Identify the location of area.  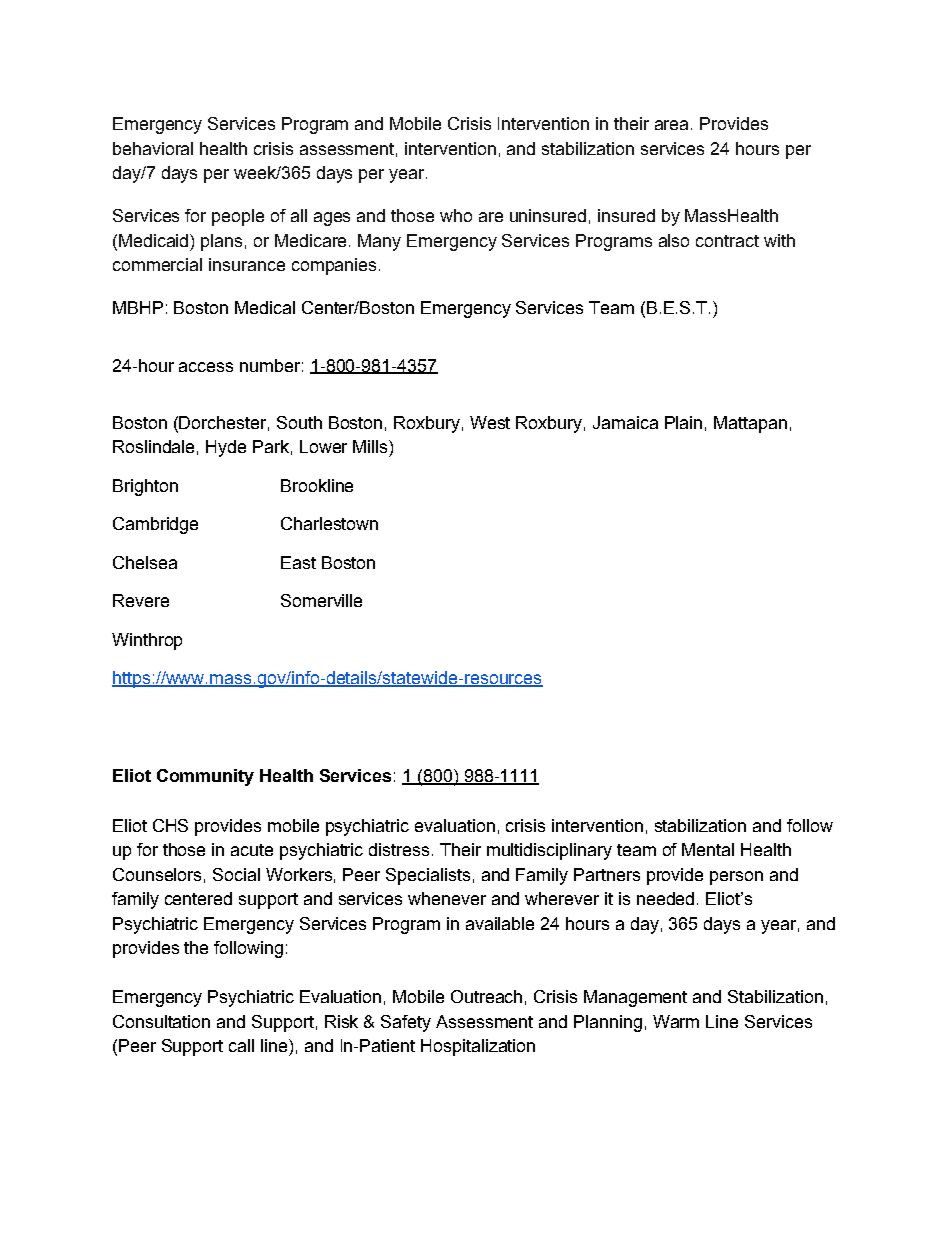
(671, 125).
